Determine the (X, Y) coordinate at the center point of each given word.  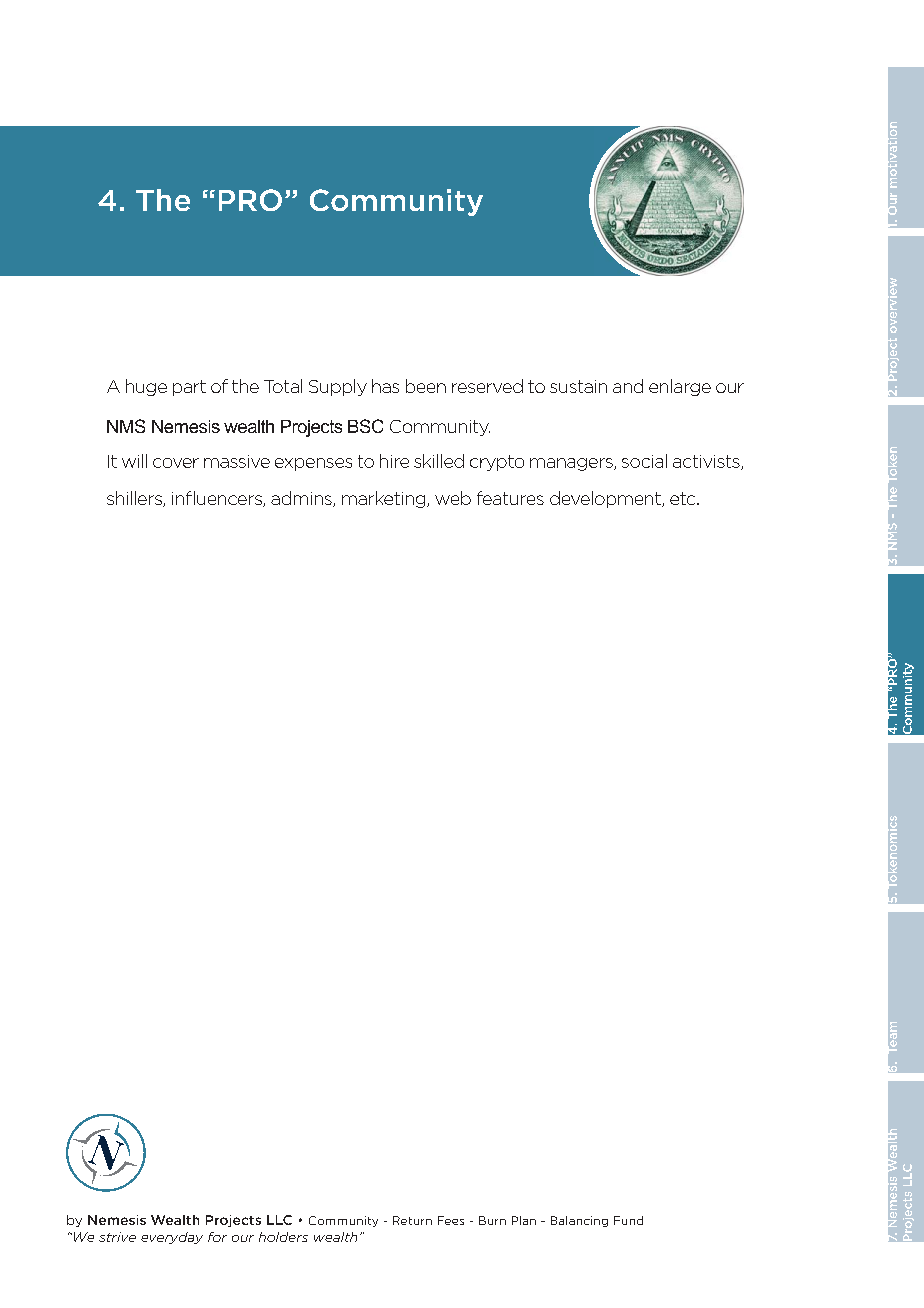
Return (412, 1220)
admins (302, 499)
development (606, 499)
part (189, 388)
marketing (385, 499)
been (426, 386)
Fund (628, 1220)
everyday (172, 1238)
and (628, 386)
